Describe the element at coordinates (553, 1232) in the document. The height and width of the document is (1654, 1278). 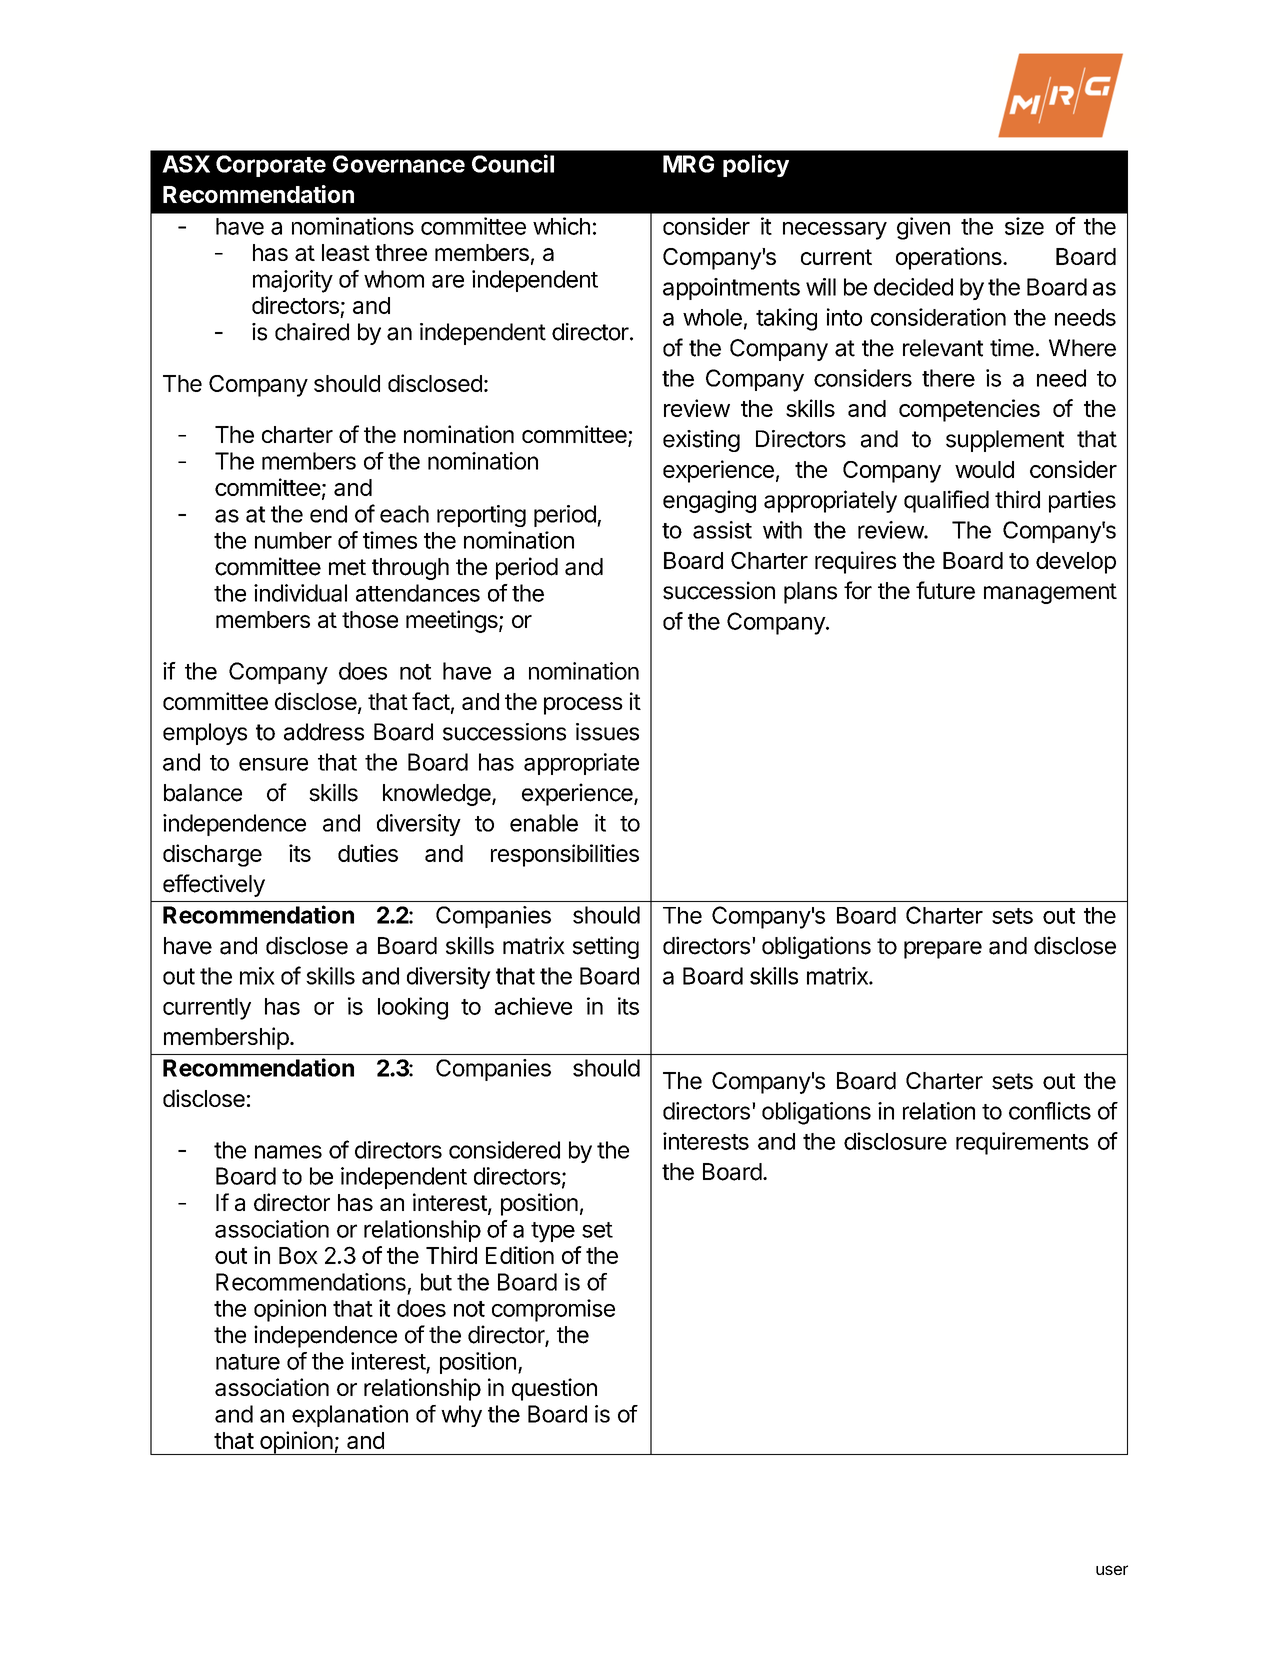
I see `type` at that location.
